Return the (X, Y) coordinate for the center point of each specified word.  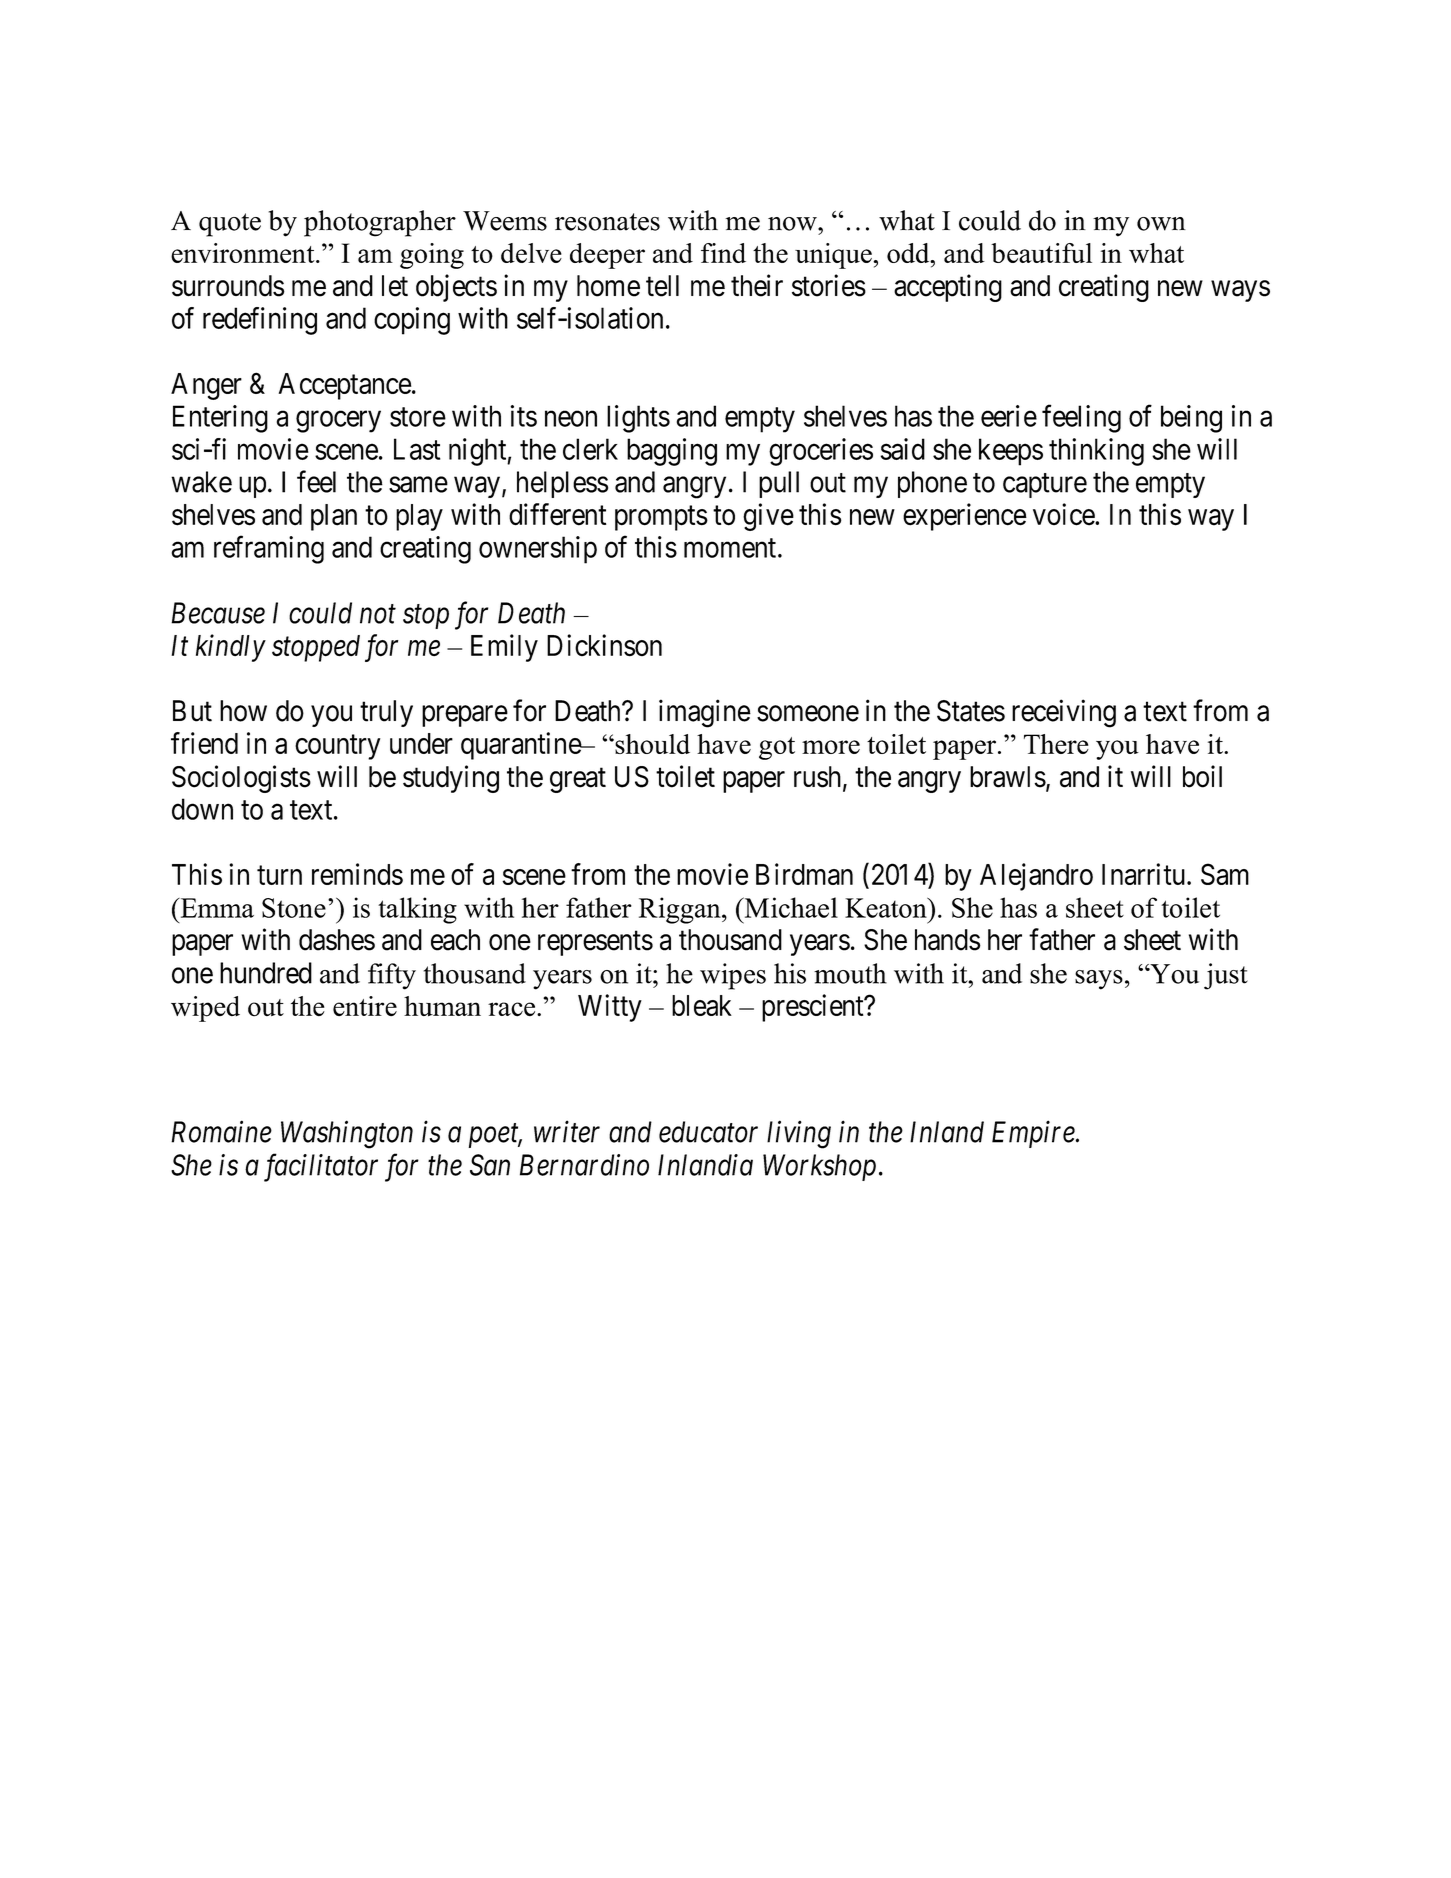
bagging (672, 452)
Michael (790, 907)
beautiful (1041, 253)
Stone (294, 908)
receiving (1064, 713)
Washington (347, 1134)
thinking (1096, 452)
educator (708, 1132)
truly (386, 713)
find (723, 253)
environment (244, 253)
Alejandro (1036, 877)
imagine (705, 713)
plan (334, 517)
